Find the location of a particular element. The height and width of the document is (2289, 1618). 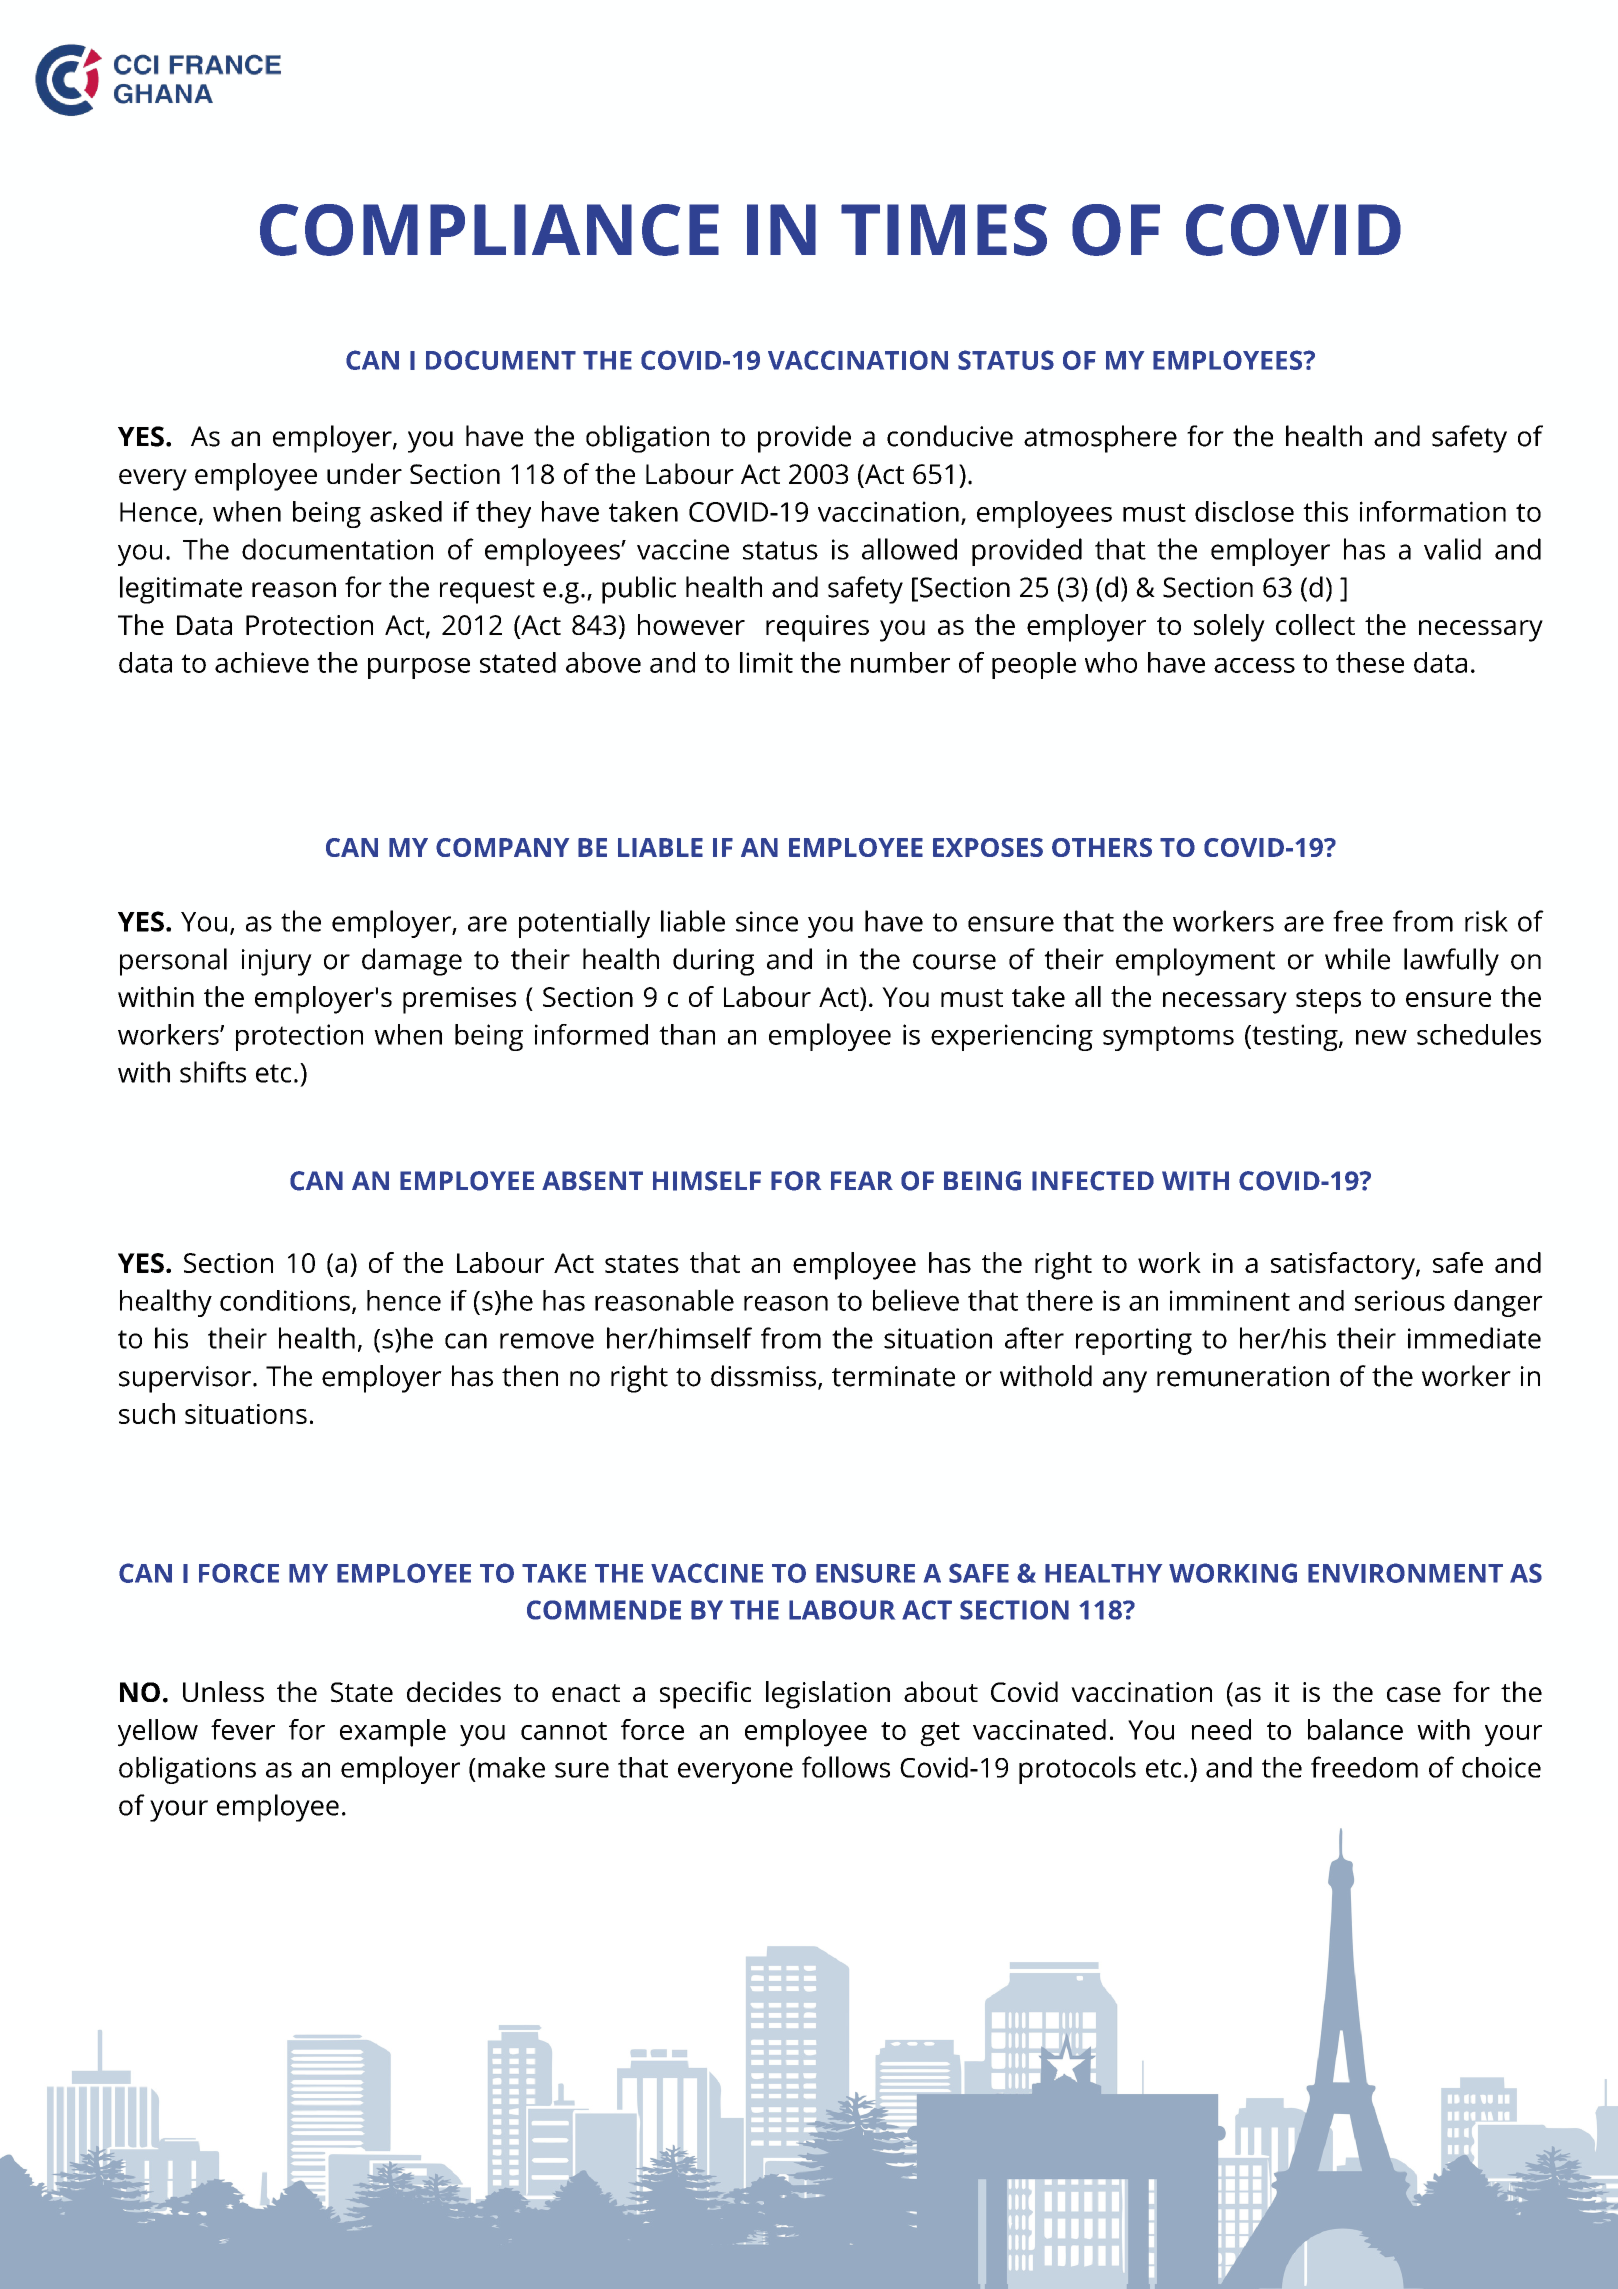

COMPLIANCE is located at coordinates (489, 230).
